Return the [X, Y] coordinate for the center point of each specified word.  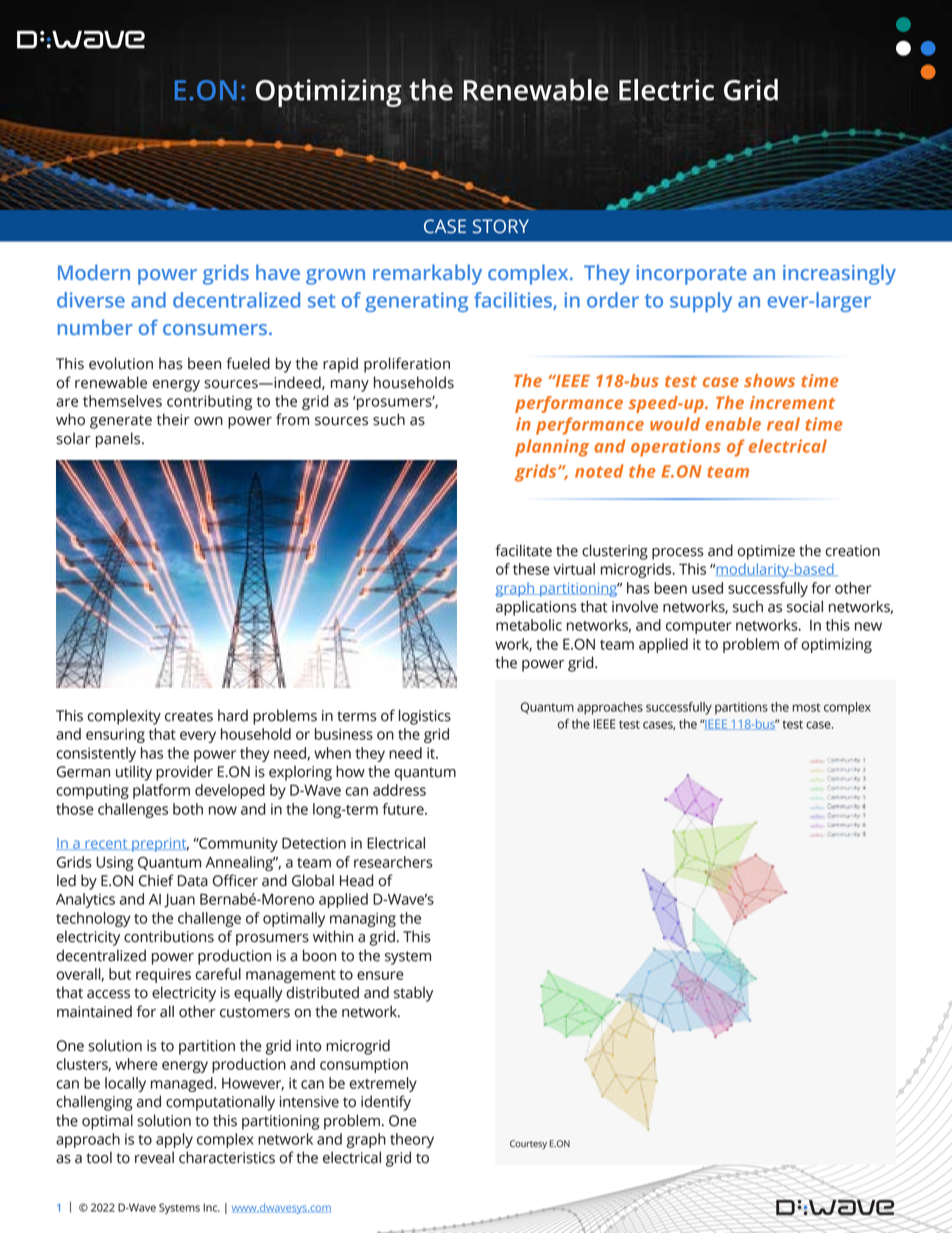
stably [413, 994]
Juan [179, 901]
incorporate [692, 275]
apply [174, 1140]
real [783, 424]
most [806, 707]
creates [189, 716]
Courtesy [528, 1145]
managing [363, 919]
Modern [94, 272]
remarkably [427, 274]
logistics [425, 717]
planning [552, 448]
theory [412, 1140]
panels [119, 440]
